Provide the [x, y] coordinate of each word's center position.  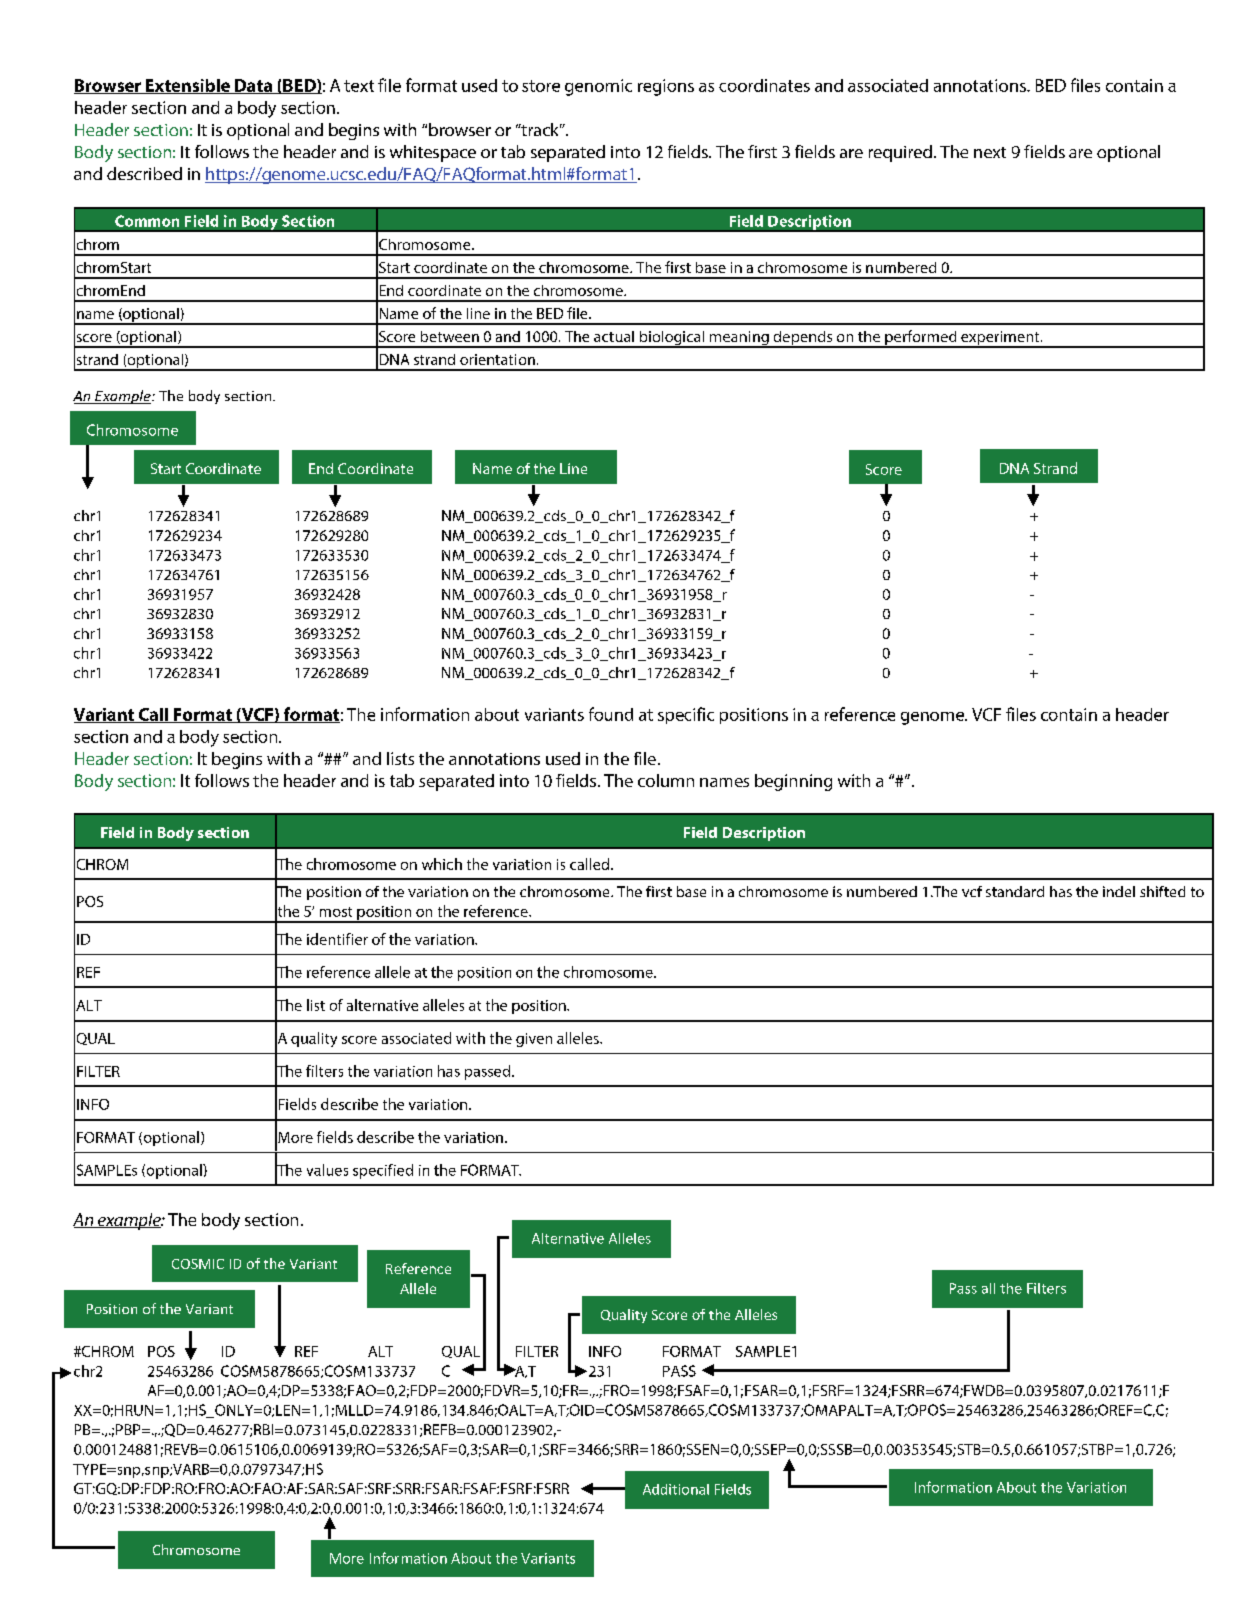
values [327, 1170]
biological [672, 339]
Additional [676, 1489]
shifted [1162, 891]
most [336, 912]
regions [666, 87]
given [534, 1040]
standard [1015, 891]
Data [254, 86]
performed [921, 339]
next [990, 152]
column [666, 780]
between [450, 336]
